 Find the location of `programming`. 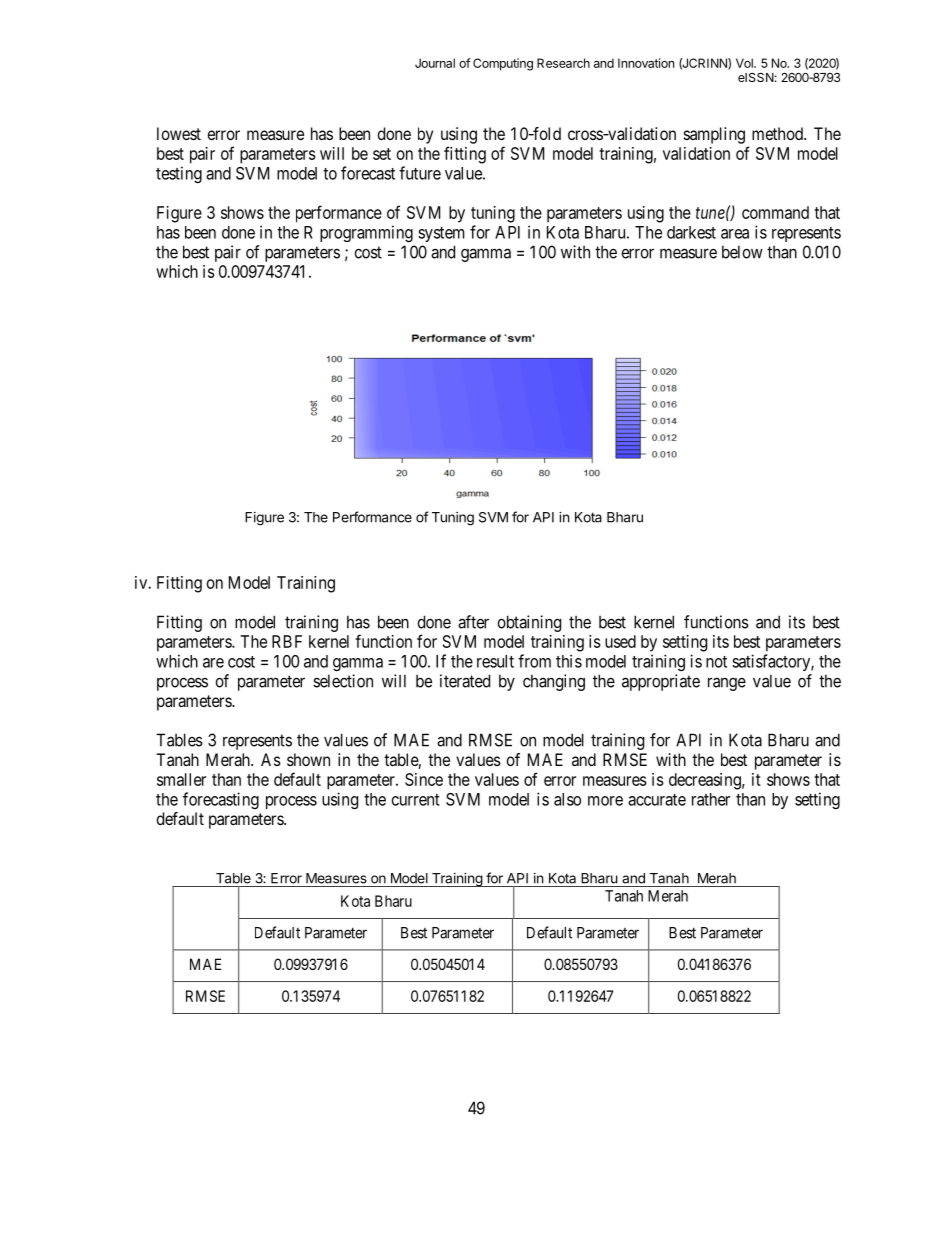

programming is located at coordinates (366, 233).
